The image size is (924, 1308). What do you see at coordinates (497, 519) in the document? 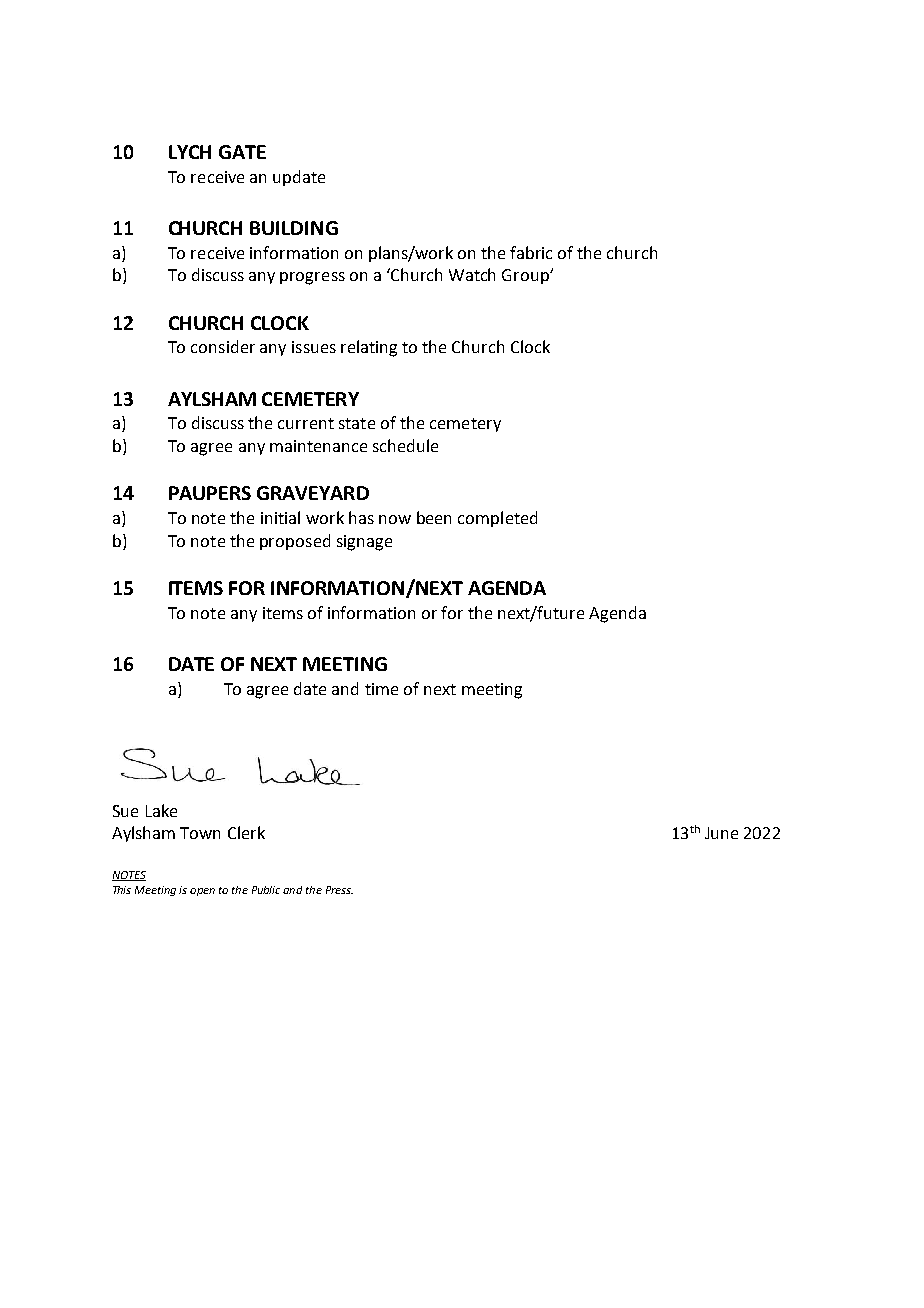
I see `completed` at bounding box center [497, 519].
